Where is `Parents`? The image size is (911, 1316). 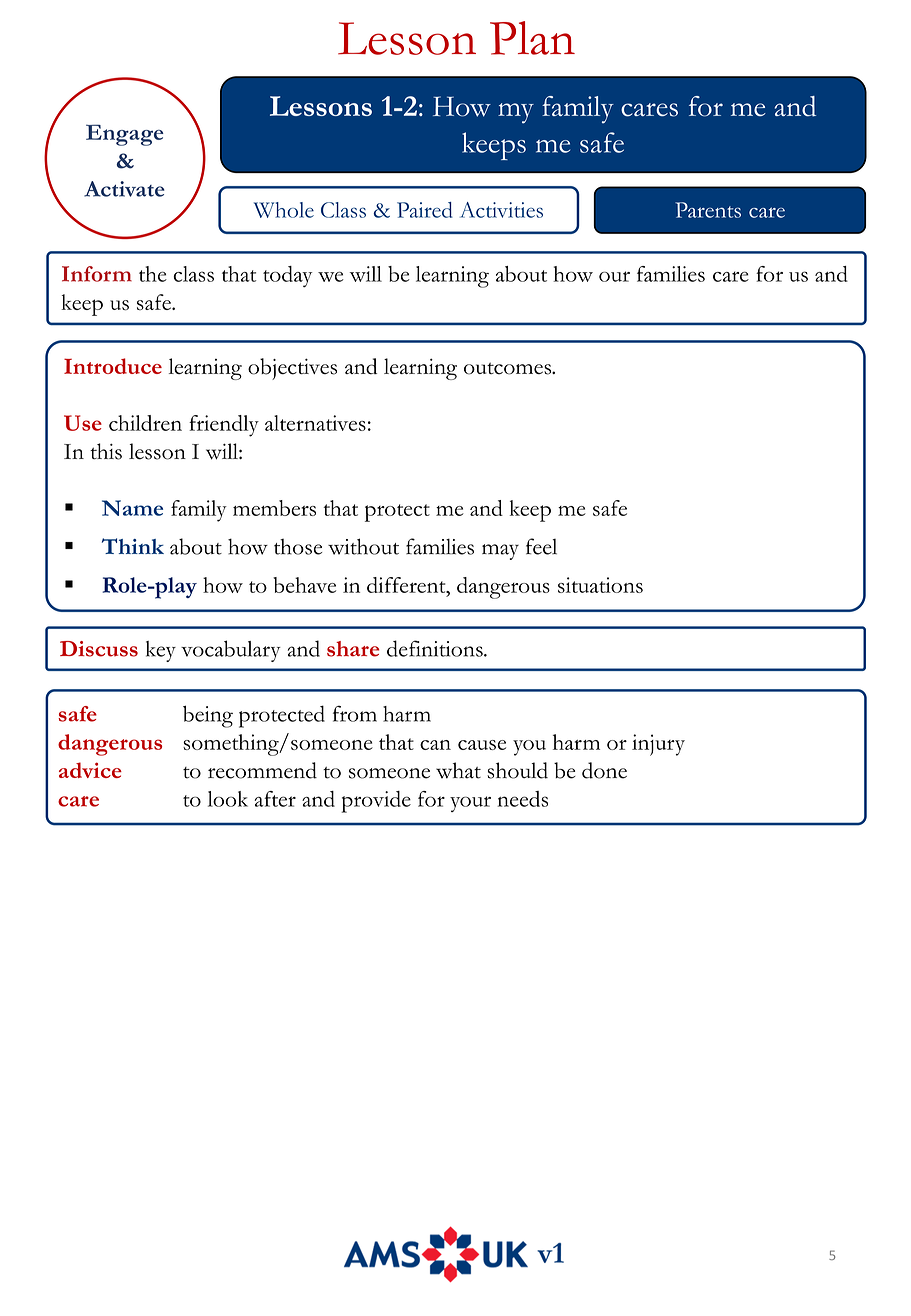
Parents is located at coordinates (708, 210).
